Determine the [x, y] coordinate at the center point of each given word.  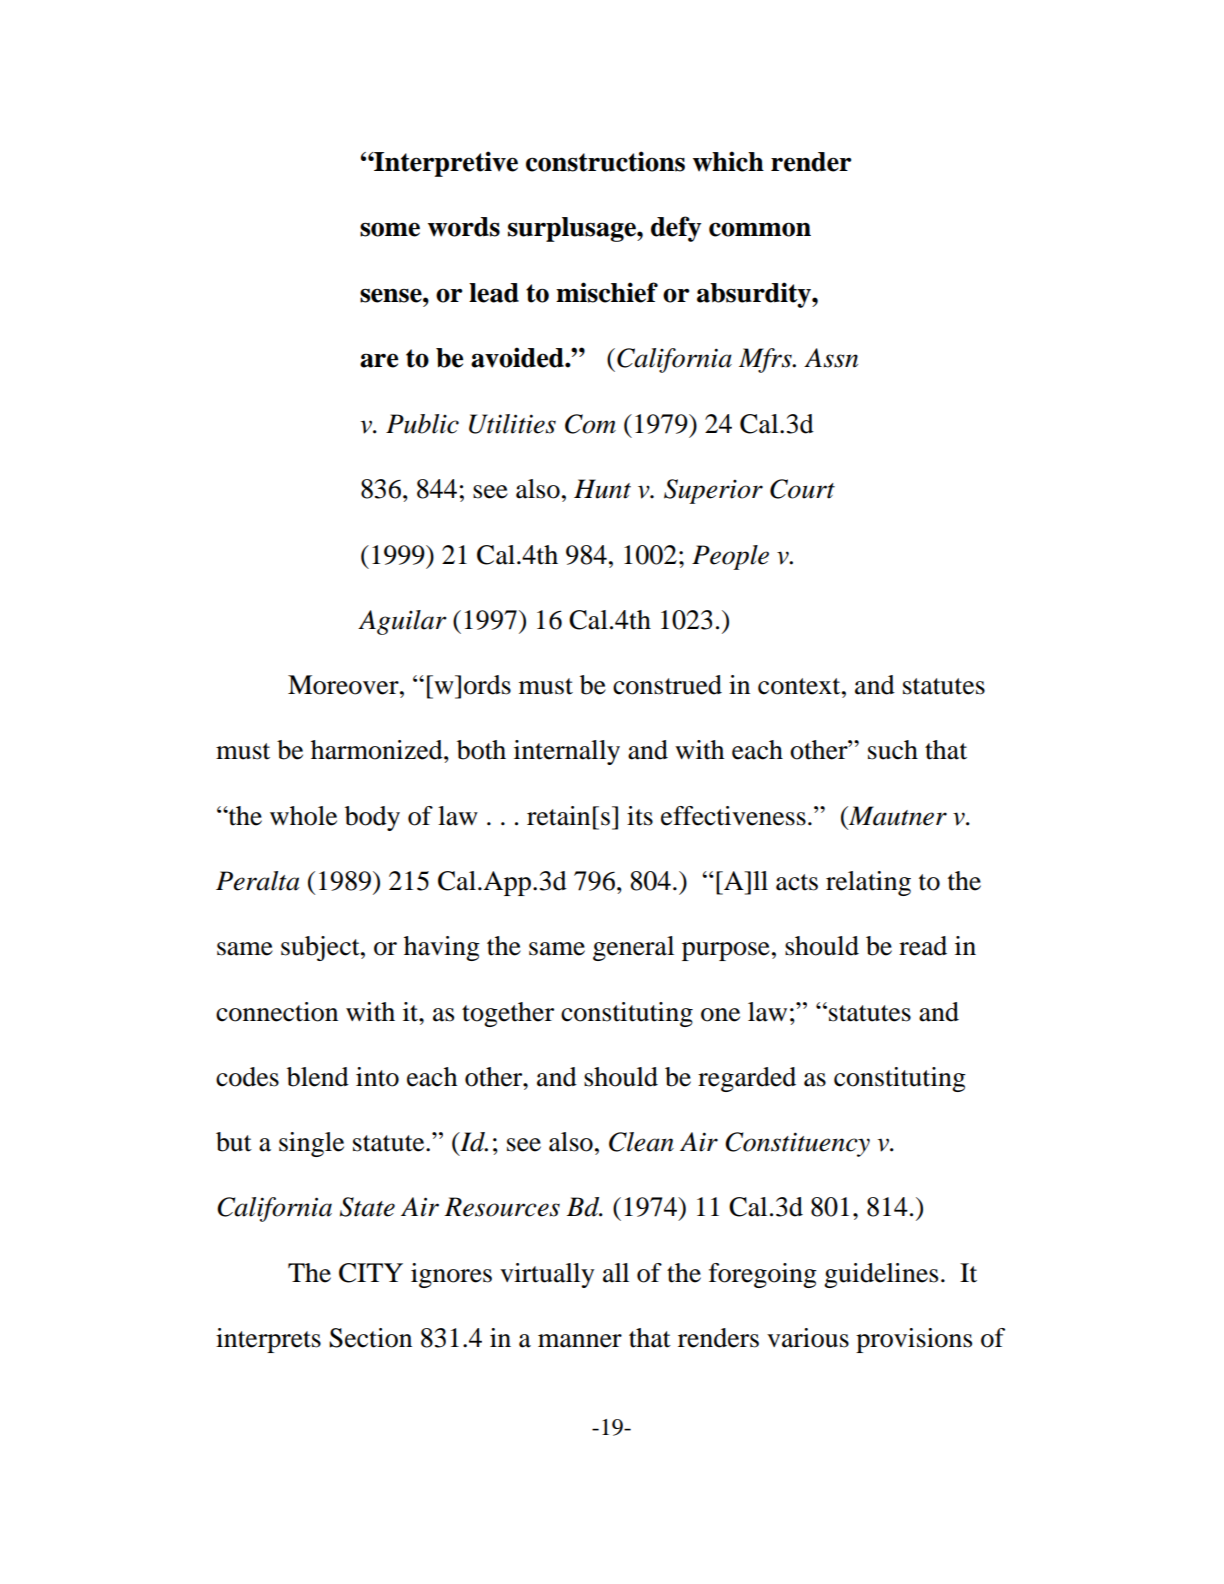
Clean [641, 1142]
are [379, 360]
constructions [605, 161]
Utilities [512, 424]
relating [868, 883]
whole [303, 816]
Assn [831, 358]
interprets [268, 1340]
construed [667, 685]
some [390, 229]
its [640, 816]
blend [318, 1077]
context [800, 686]
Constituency [797, 1144]
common [760, 229]
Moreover [344, 685]
